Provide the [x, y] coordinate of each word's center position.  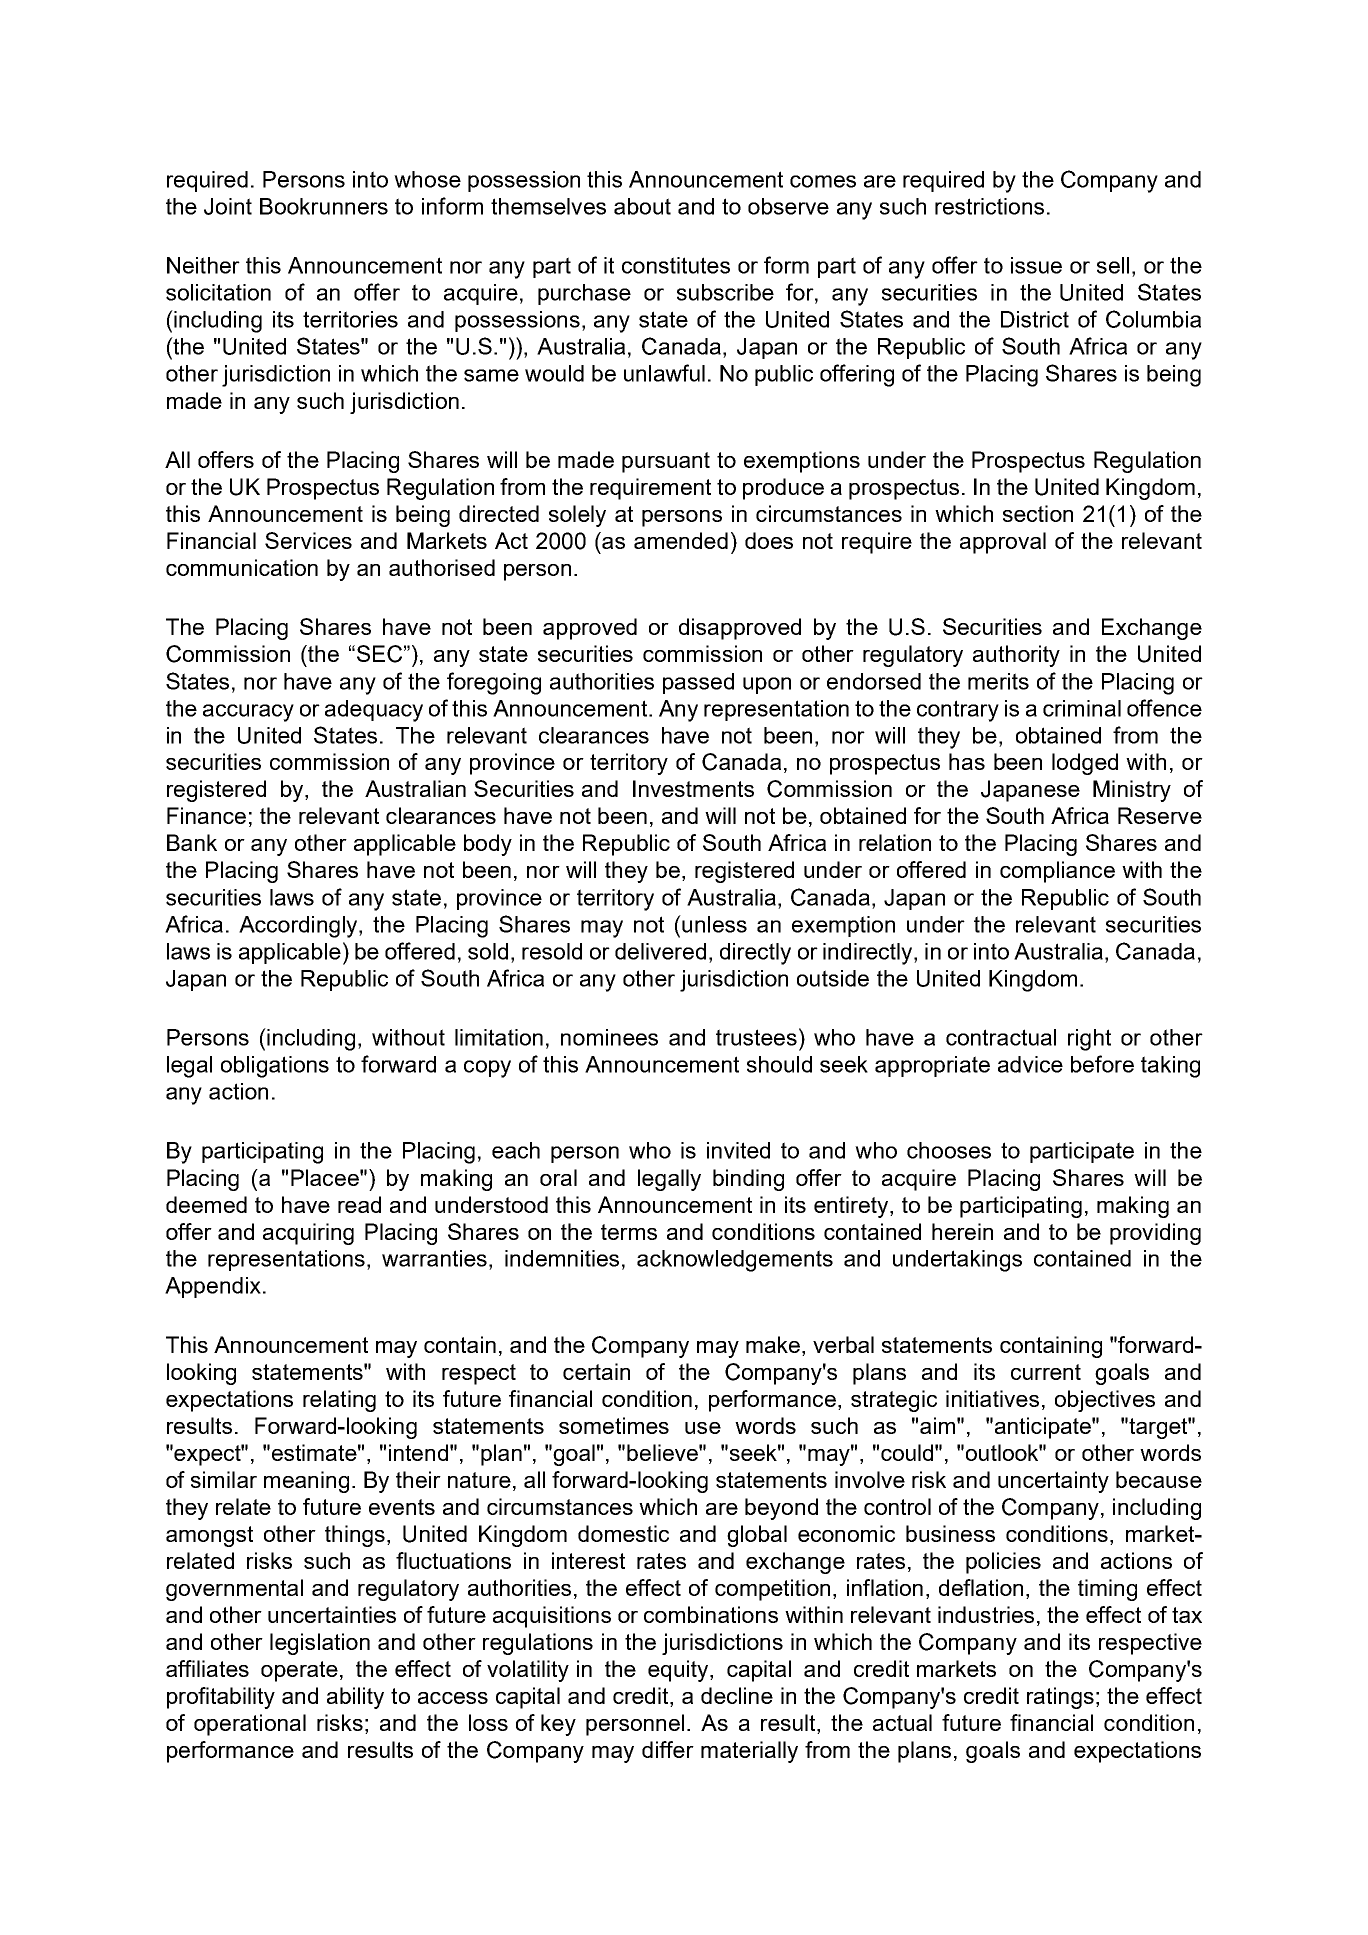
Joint [228, 206]
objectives [1105, 1401]
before [1102, 1064]
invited [738, 1150]
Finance [206, 815]
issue [1036, 265]
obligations [275, 1067]
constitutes [676, 265]
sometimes [614, 1425]
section [1038, 513]
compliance [1057, 872]
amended [681, 540]
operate [299, 1671]
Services [308, 540]
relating [339, 1401]
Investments [693, 788]
